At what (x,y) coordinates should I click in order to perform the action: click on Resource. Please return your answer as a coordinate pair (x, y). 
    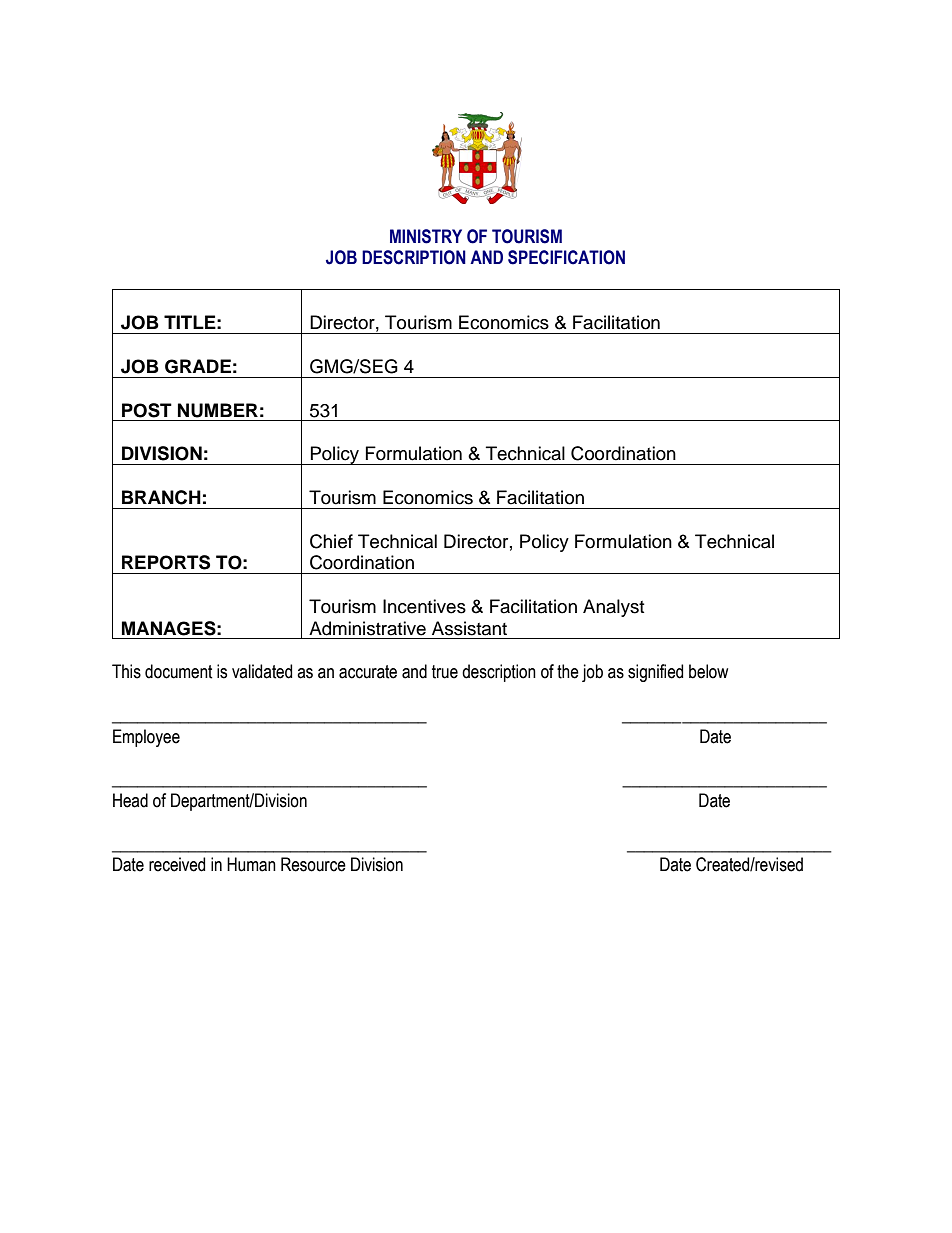
    Looking at the image, I should click on (313, 864).
